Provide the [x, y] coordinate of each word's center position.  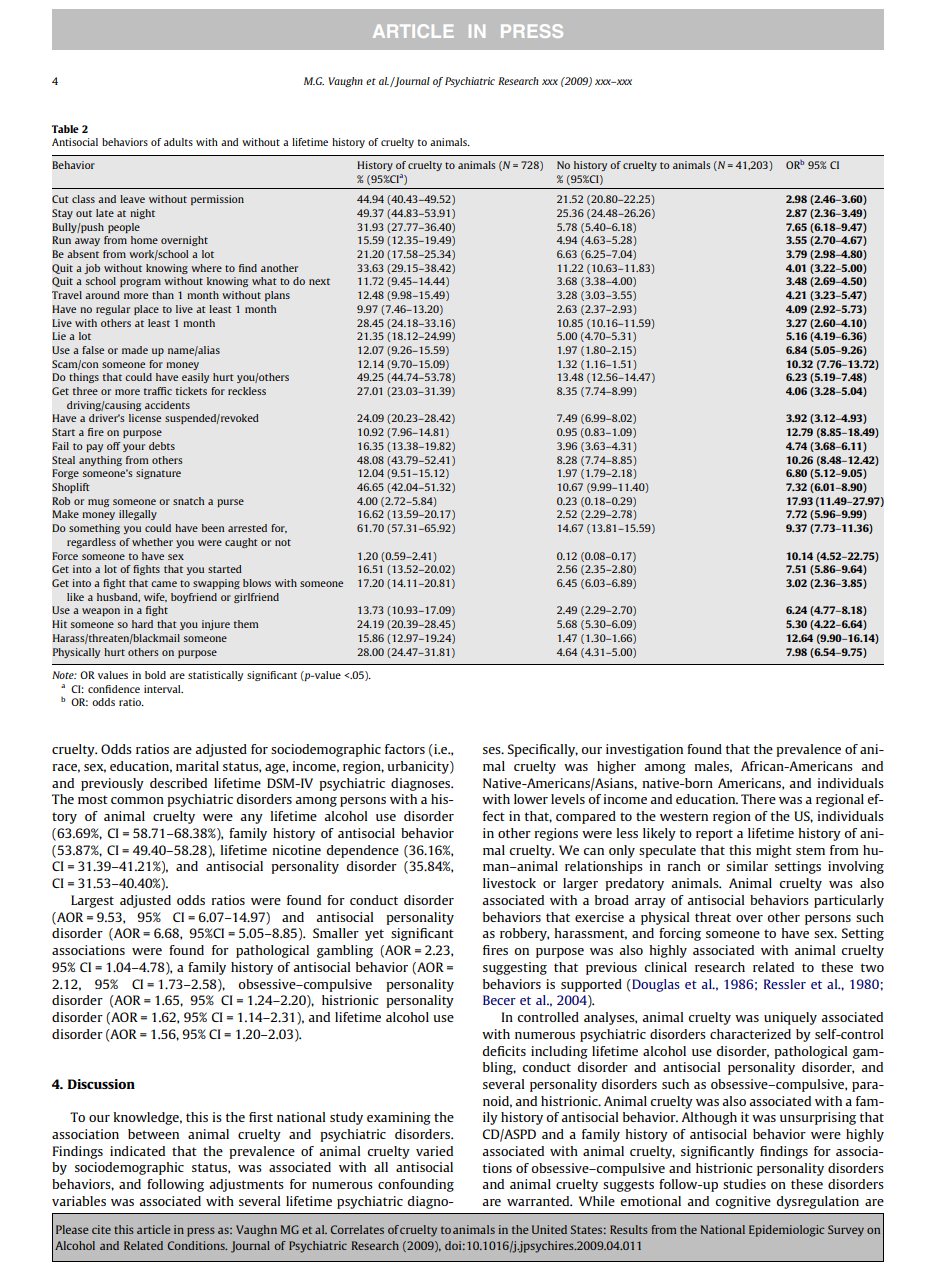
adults [178, 142]
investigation [644, 750]
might [774, 851]
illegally [138, 515]
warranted [539, 1201]
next [319, 281]
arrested [247, 528]
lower [531, 799]
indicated [137, 1151]
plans [277, 296]
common [137, 800]
